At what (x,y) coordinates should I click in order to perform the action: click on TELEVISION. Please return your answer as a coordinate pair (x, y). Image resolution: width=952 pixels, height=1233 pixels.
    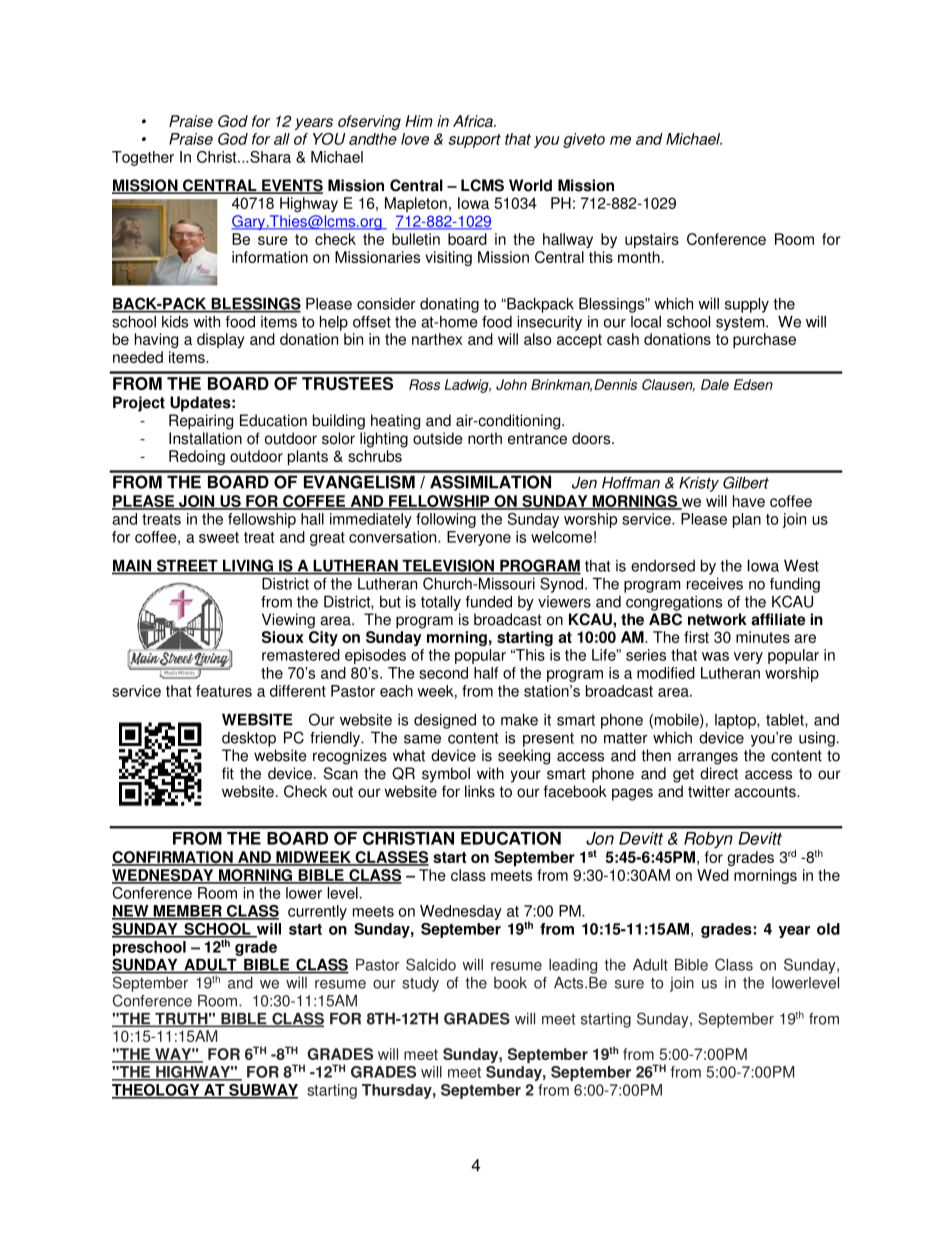
    Looking at the image, I should click on (448, 566).
